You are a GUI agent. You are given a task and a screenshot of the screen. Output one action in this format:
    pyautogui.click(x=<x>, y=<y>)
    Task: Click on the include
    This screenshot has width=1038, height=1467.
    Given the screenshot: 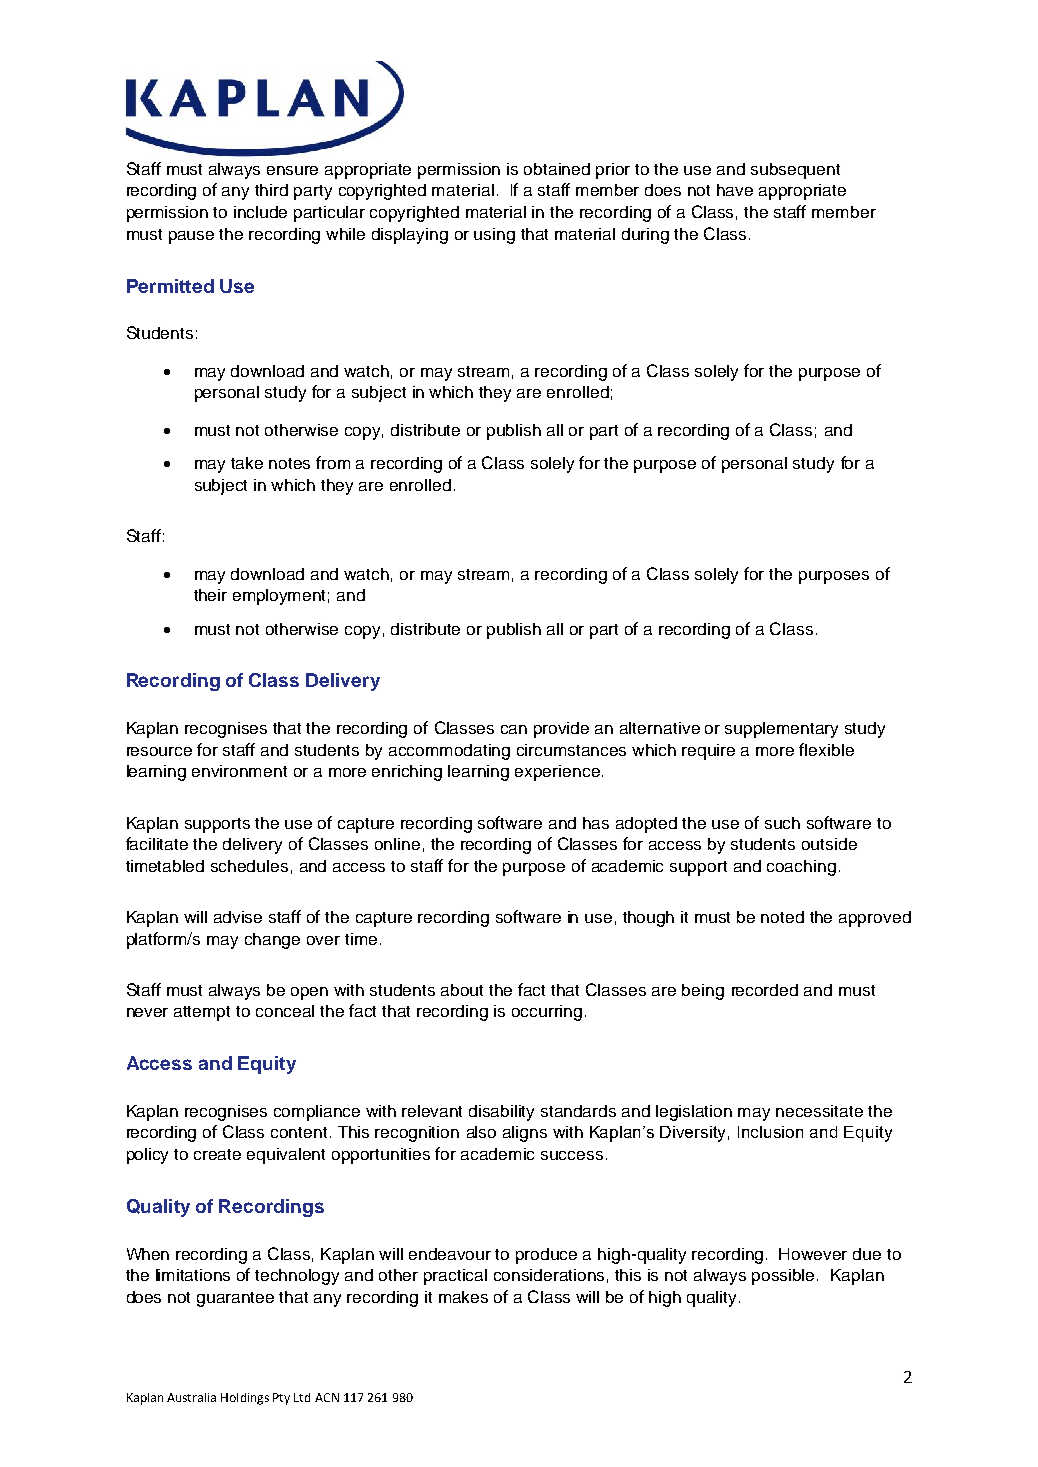 What is the action you would take?
    pyautogui.click(x=260, y=212)
